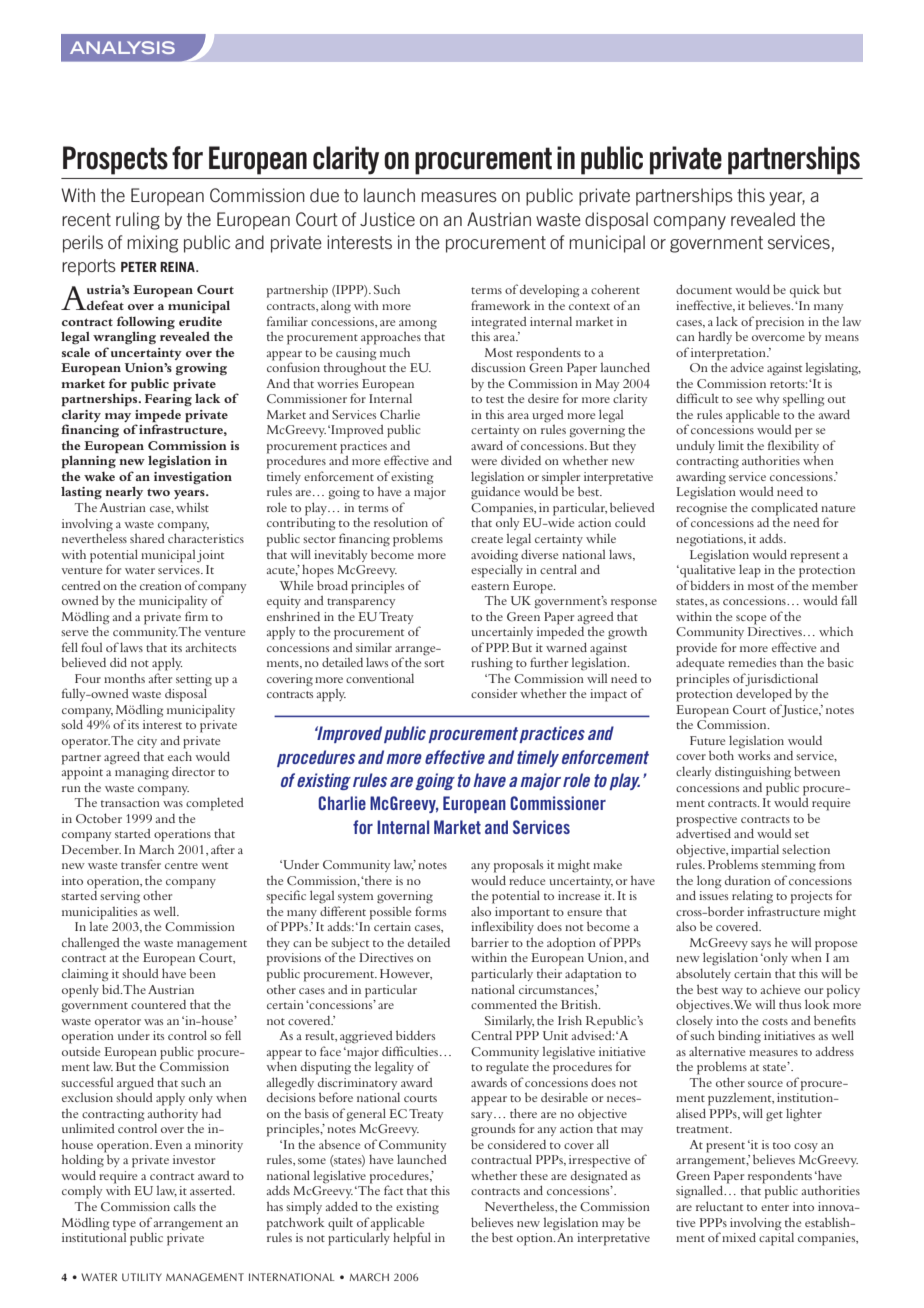 The width and height of the page is (924, 1308). Describe the element at coordinates (805, 291) in the page. I see `quick` at that location.
